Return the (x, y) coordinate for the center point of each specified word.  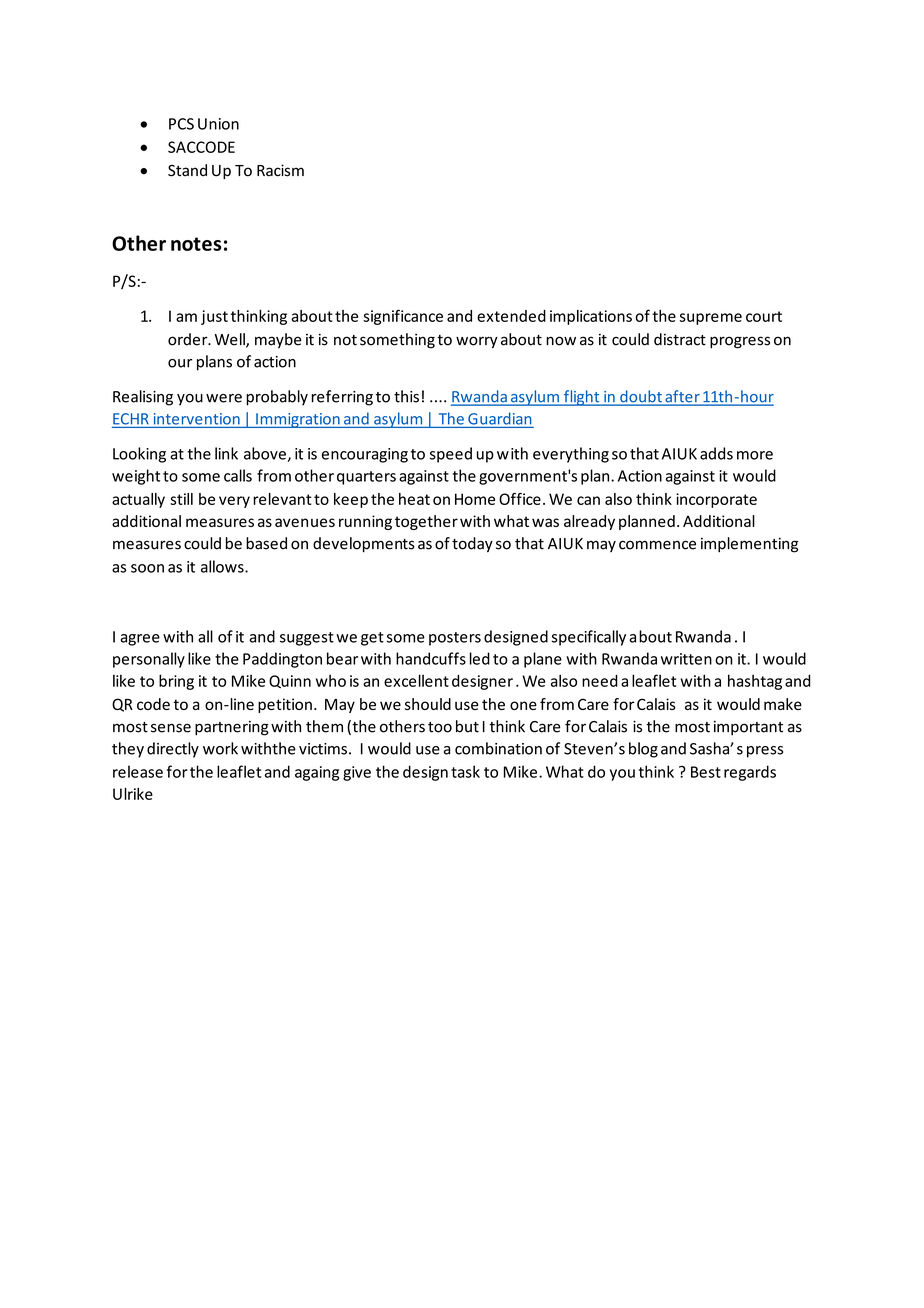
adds (716, 453)
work (220, 748)
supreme (711, 319)
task (465, 771)
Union (218, 124)
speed (451, 455)
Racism (280, 170)
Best (706, 772)
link (226, 453)
